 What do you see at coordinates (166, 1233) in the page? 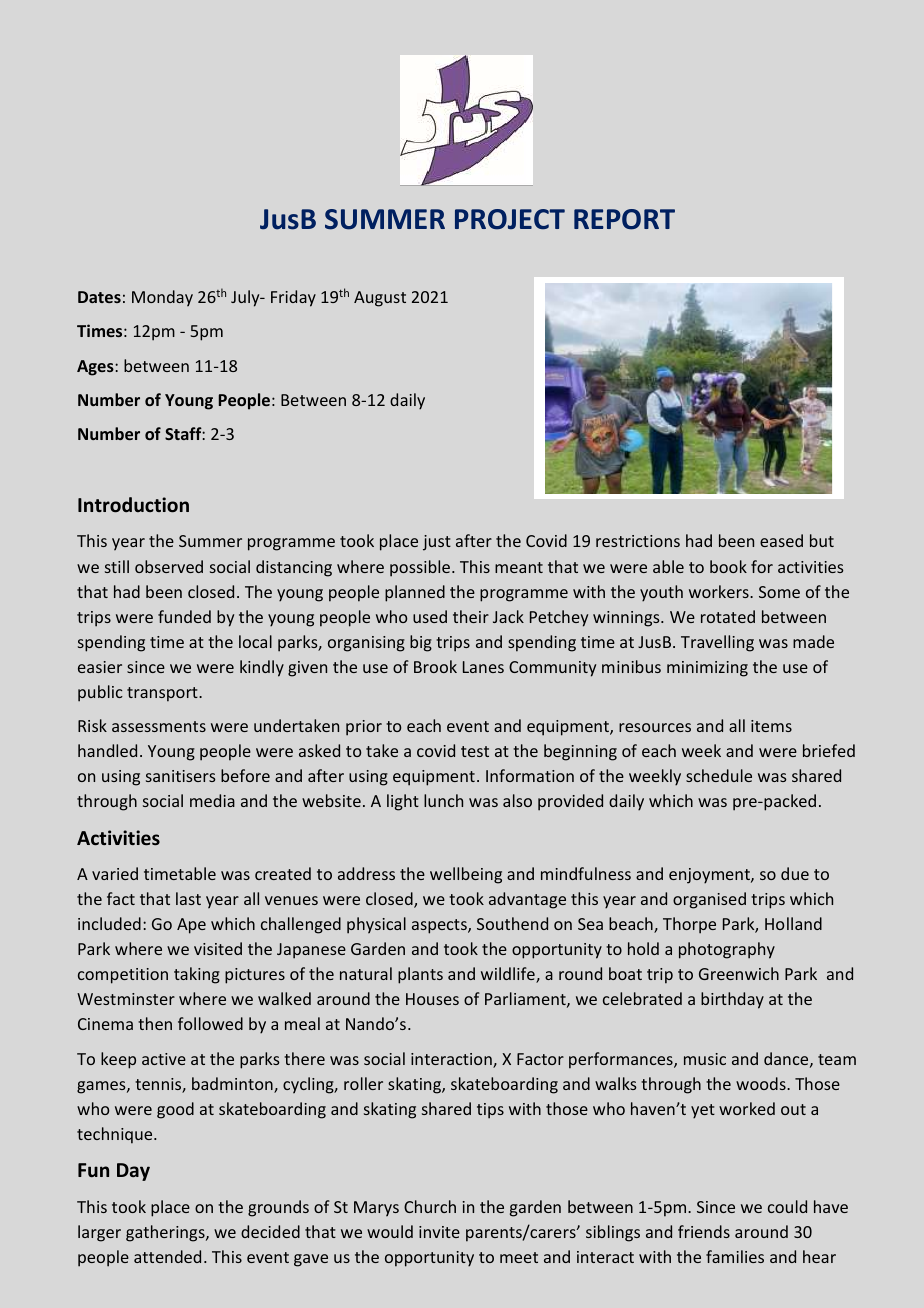
I see `gatherings` at bounding box center [166, 1233].
